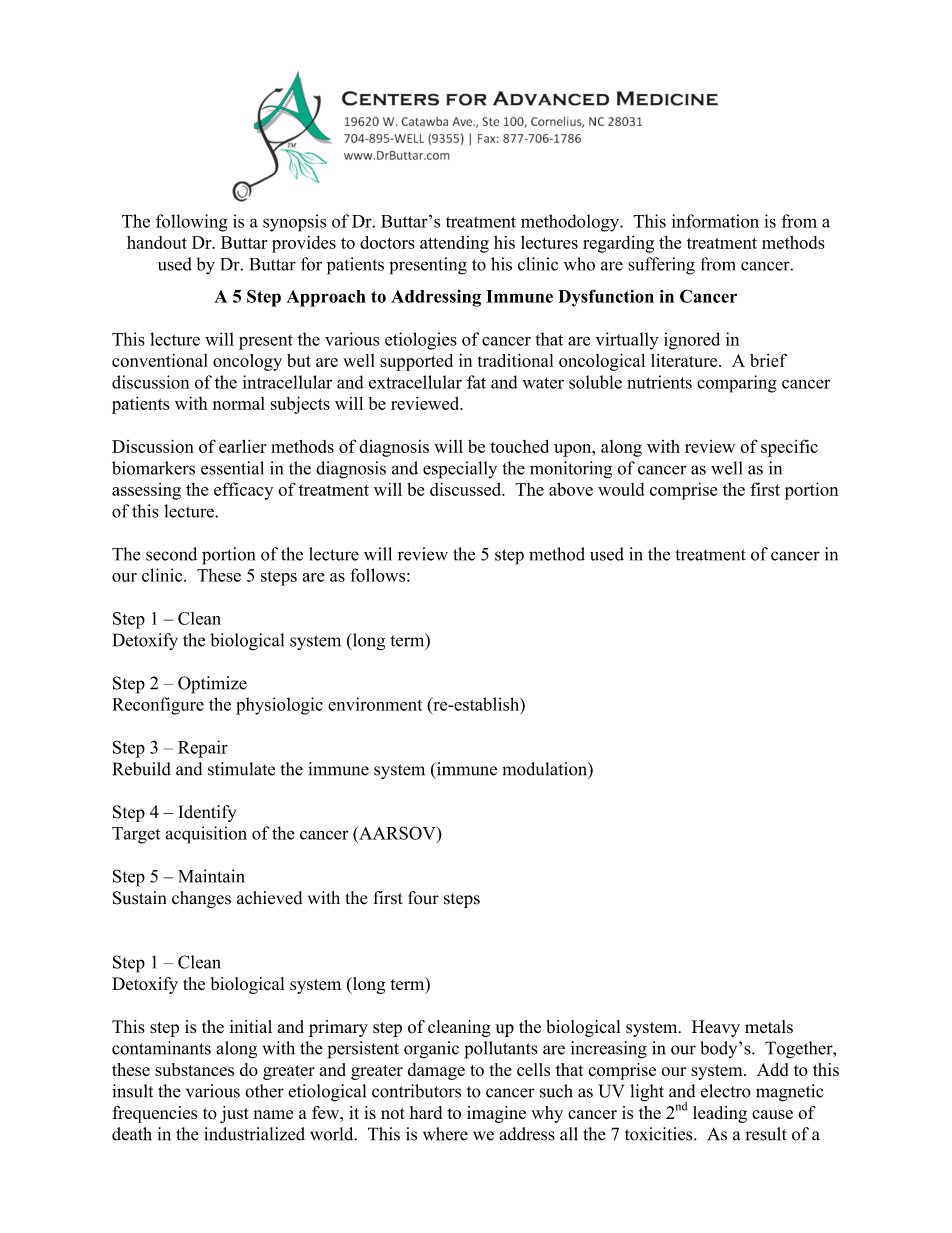 The width and height of the screenshot is (952, 1233). Describe the element at coordinates (716, 1028) in the screenshot. I see `Heavy` at that location.
